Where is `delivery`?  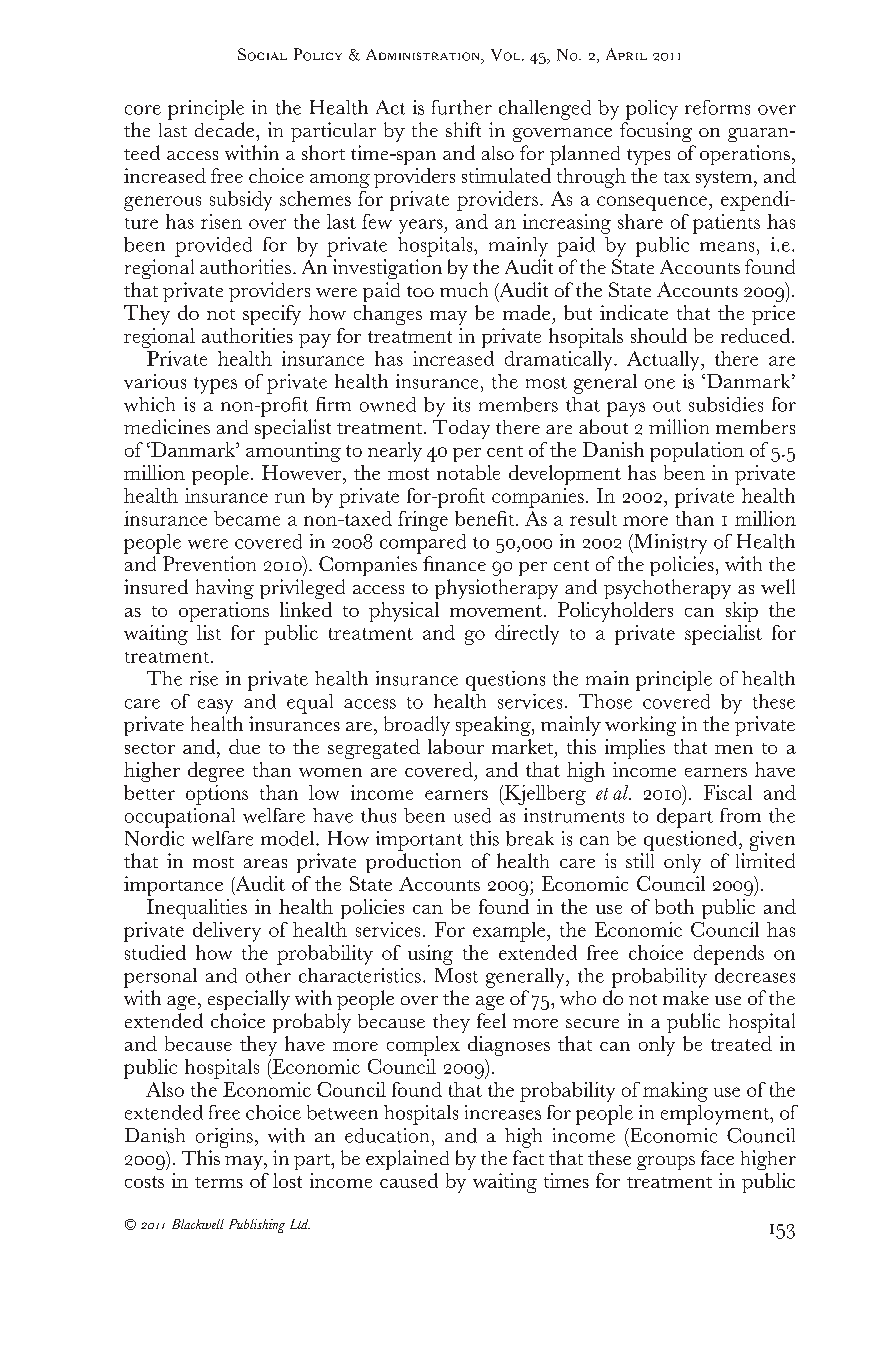 delivery is located at coordinates (227, 932).
